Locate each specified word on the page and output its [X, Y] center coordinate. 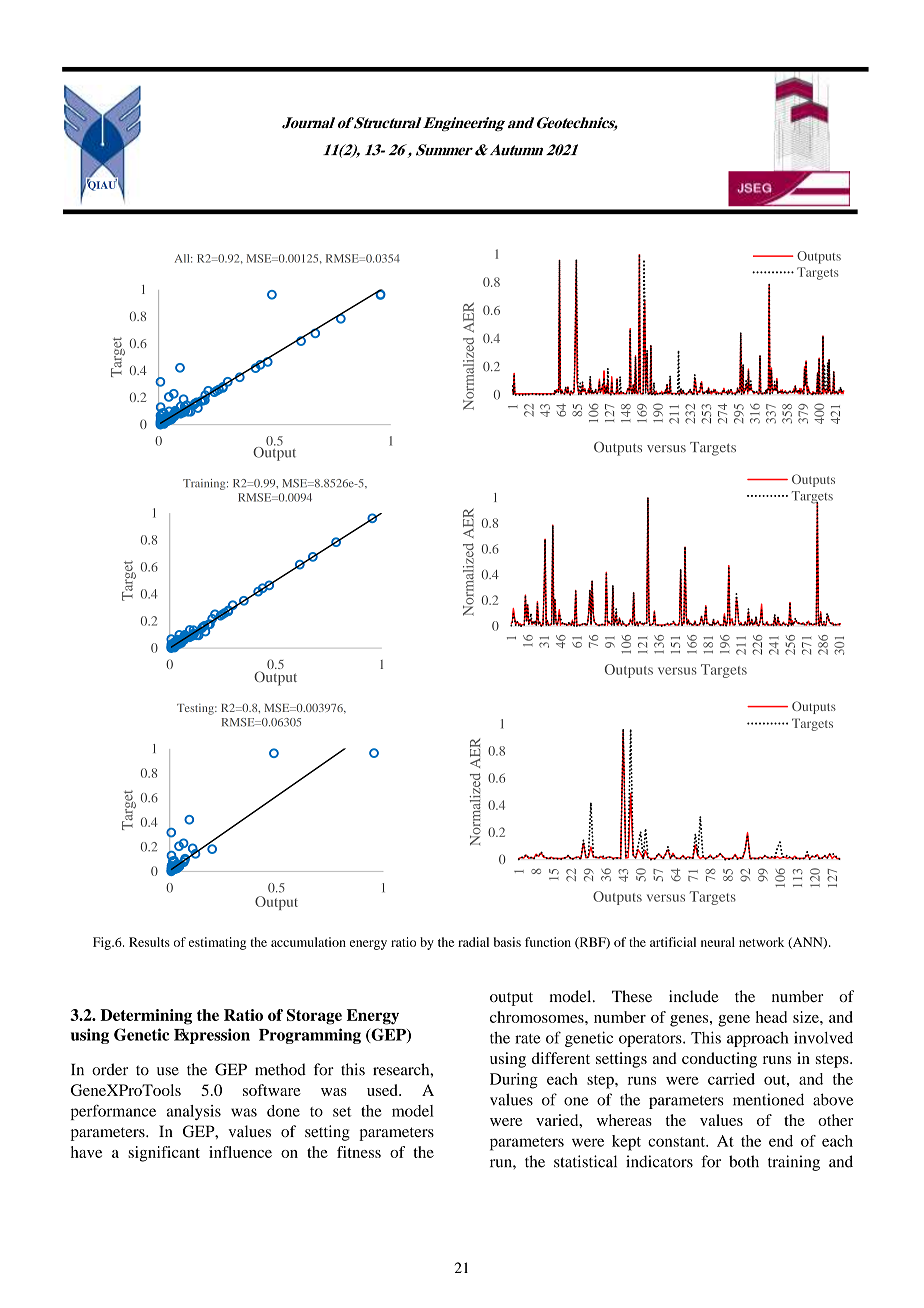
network [761, 942]
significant [164, 1154]
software [272, 1090]
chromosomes [538, 1017]
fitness [359, 1152]
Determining [146, 1017]
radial [473, 942]
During [514, 1081]
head [771, 1017]
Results [149, 942]
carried [731, 1079]
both [744, 1161]
